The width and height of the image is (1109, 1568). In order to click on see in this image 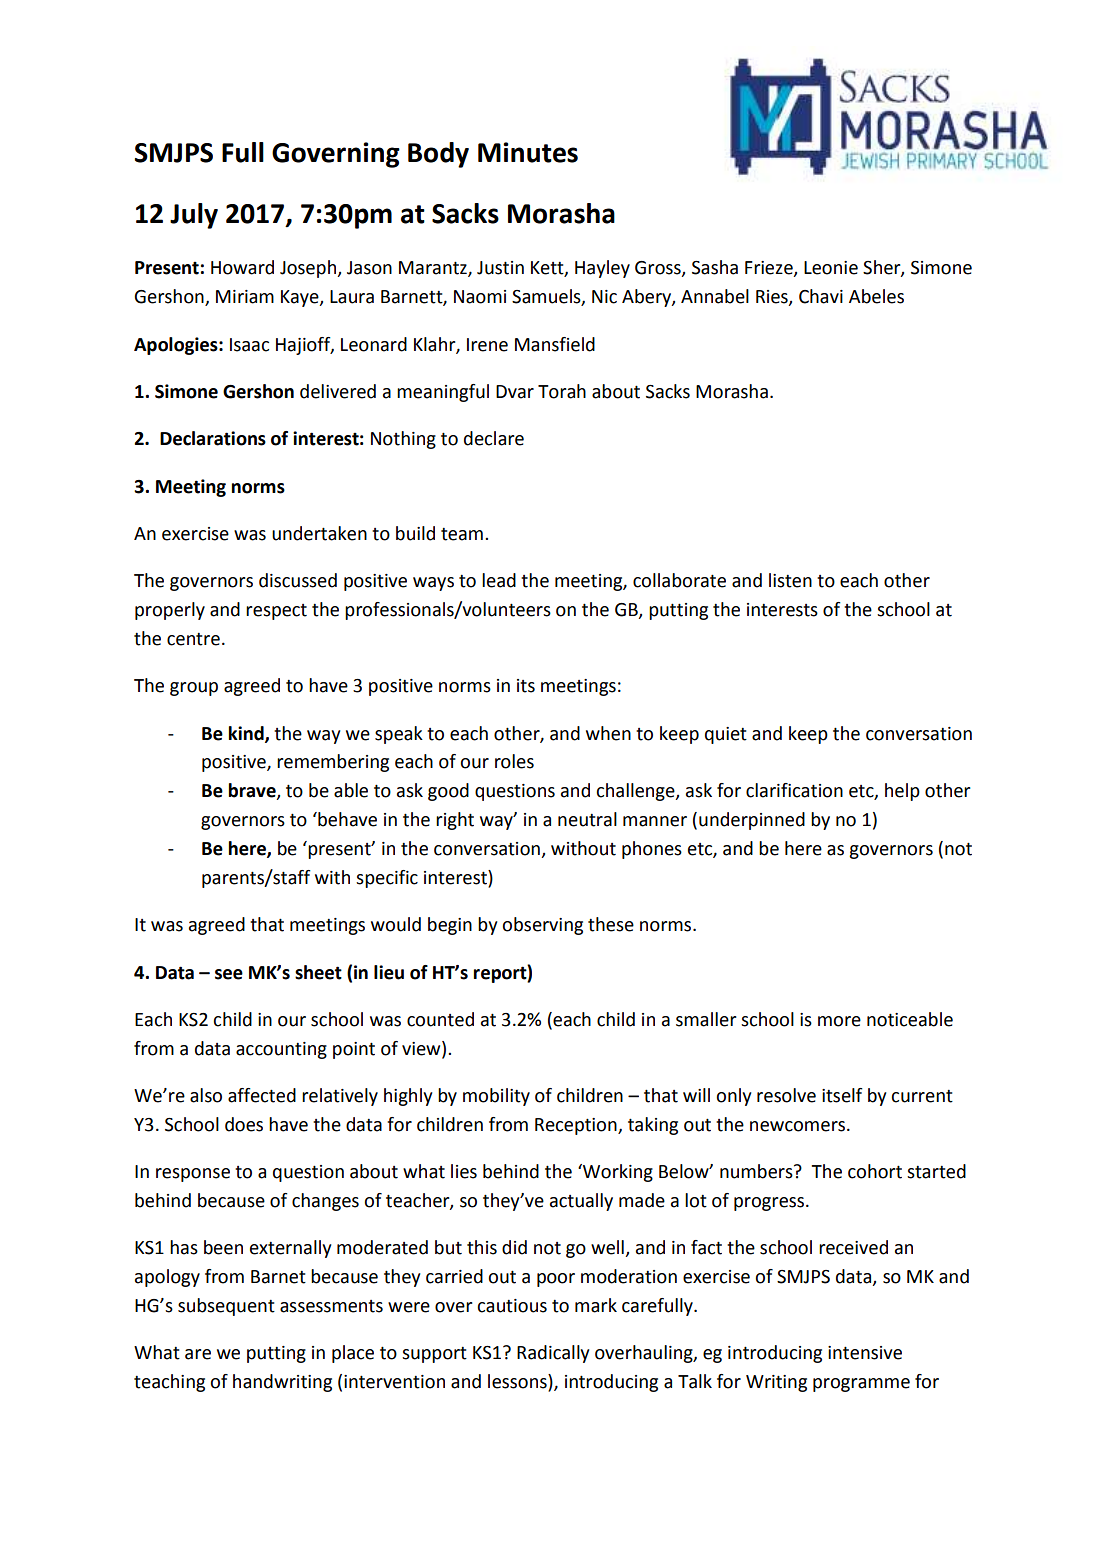, I will do `click(229, 974)`.
